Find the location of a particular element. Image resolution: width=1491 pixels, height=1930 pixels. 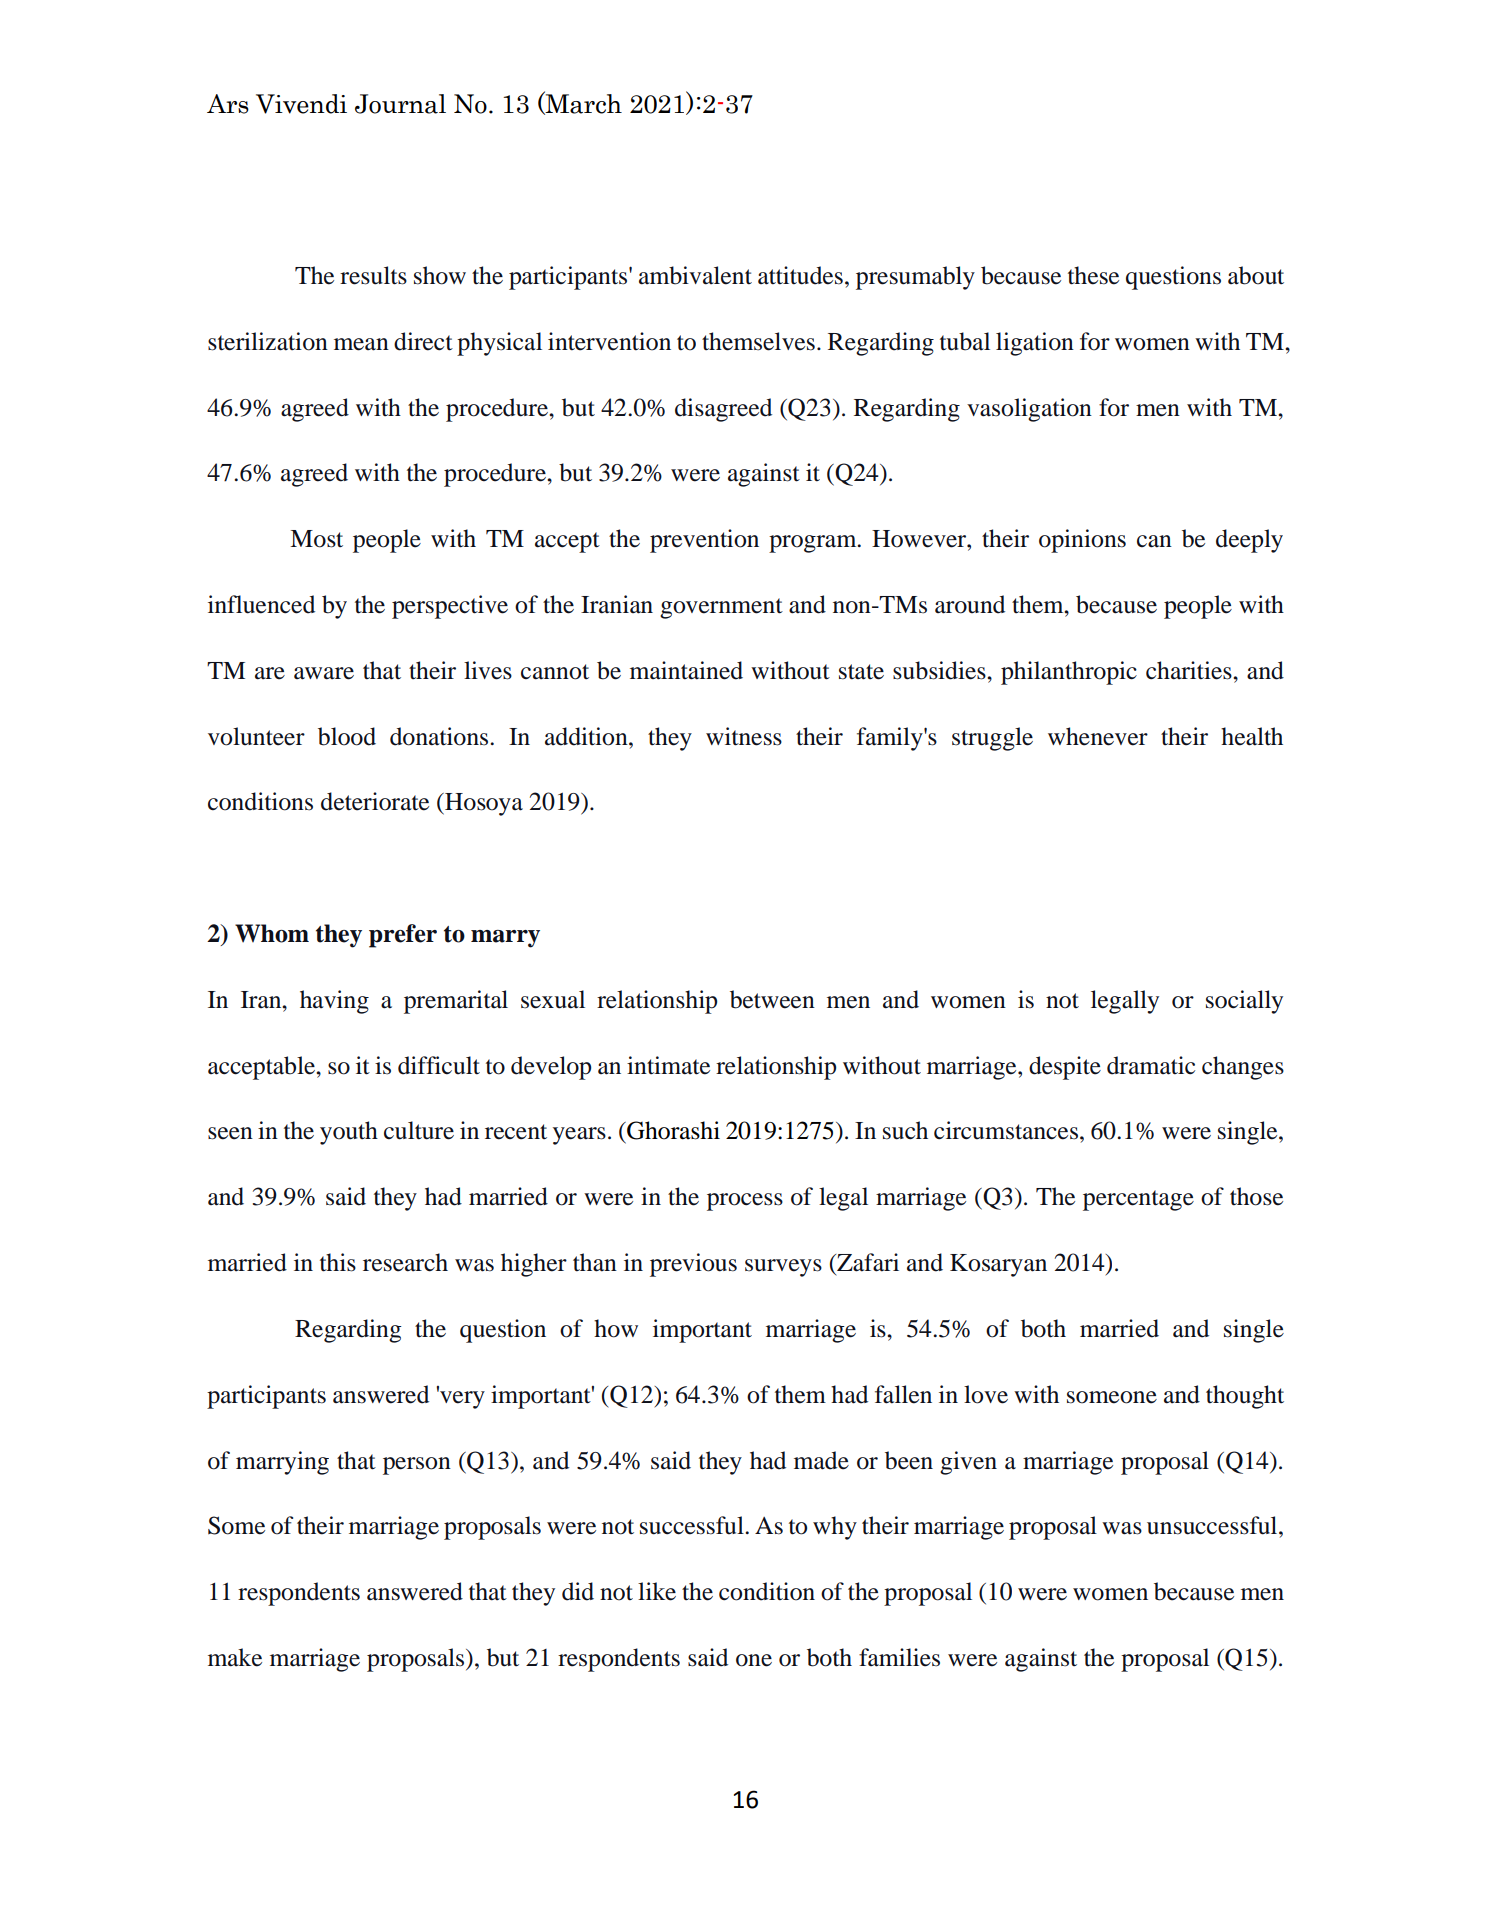

process is located at coordinates (745, 1202).
